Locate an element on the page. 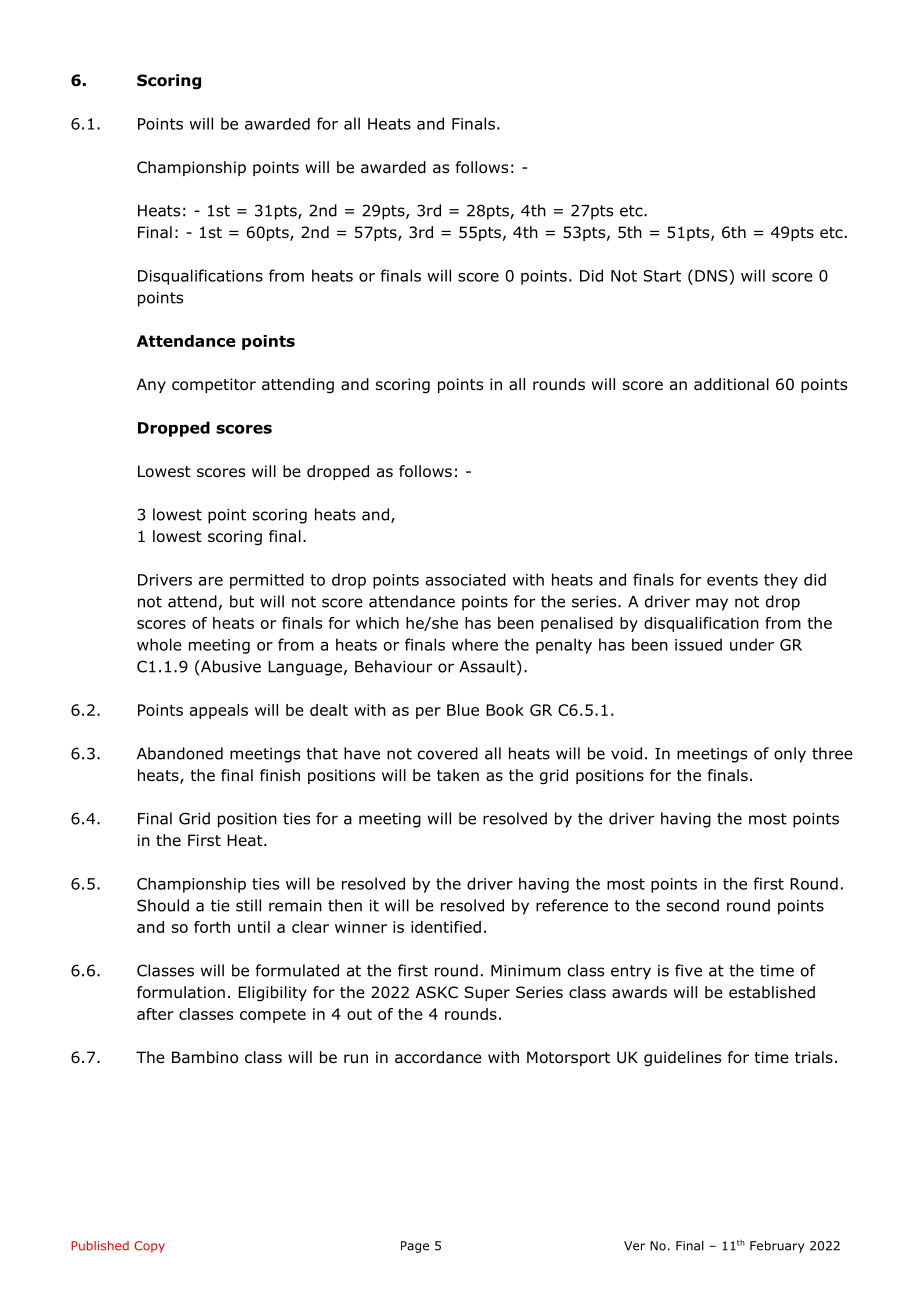 This image has width=924, height=1308. second is located at coordinates (693, 905).
